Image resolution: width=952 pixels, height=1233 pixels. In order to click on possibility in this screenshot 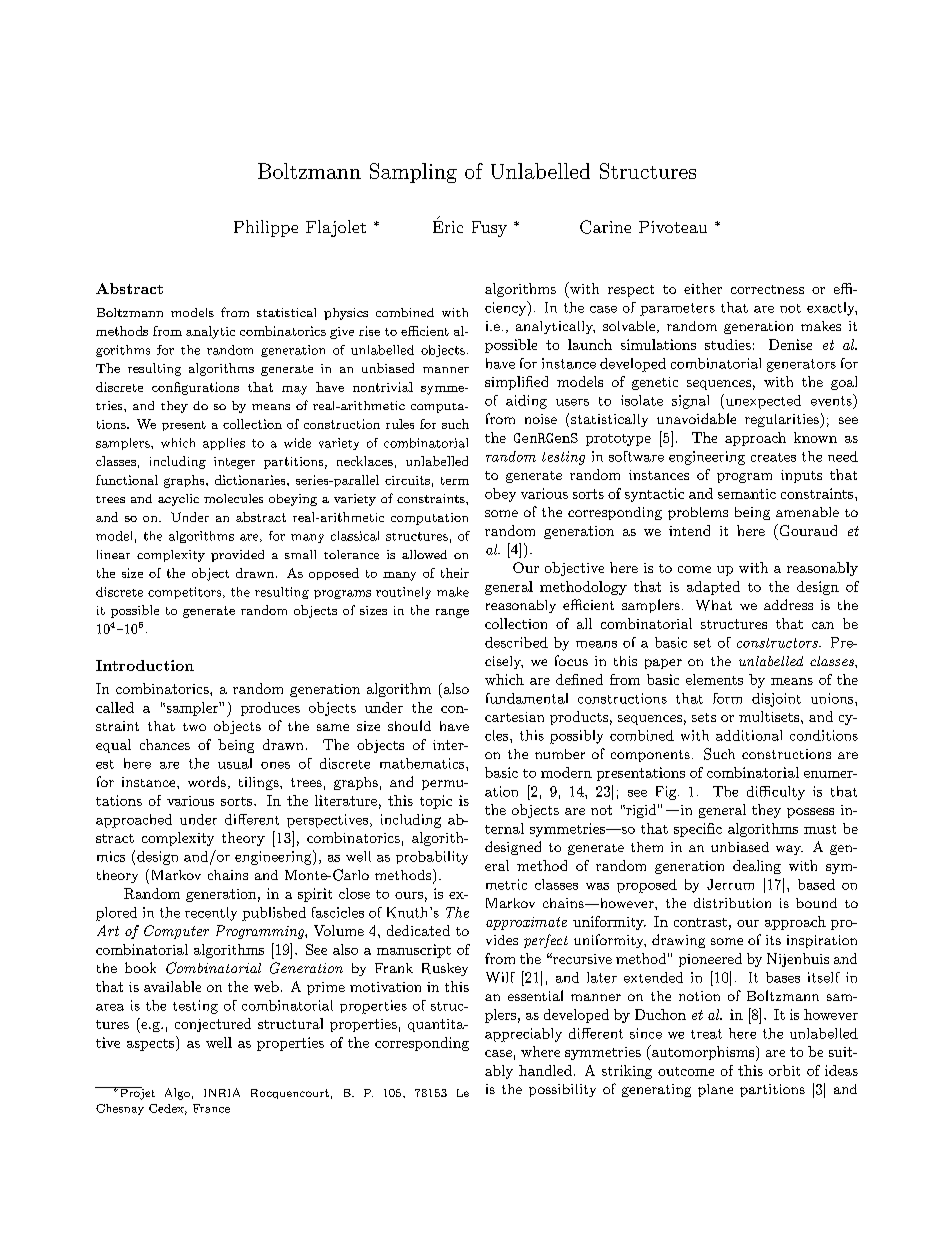, I will do `click(562, 1090)`.
